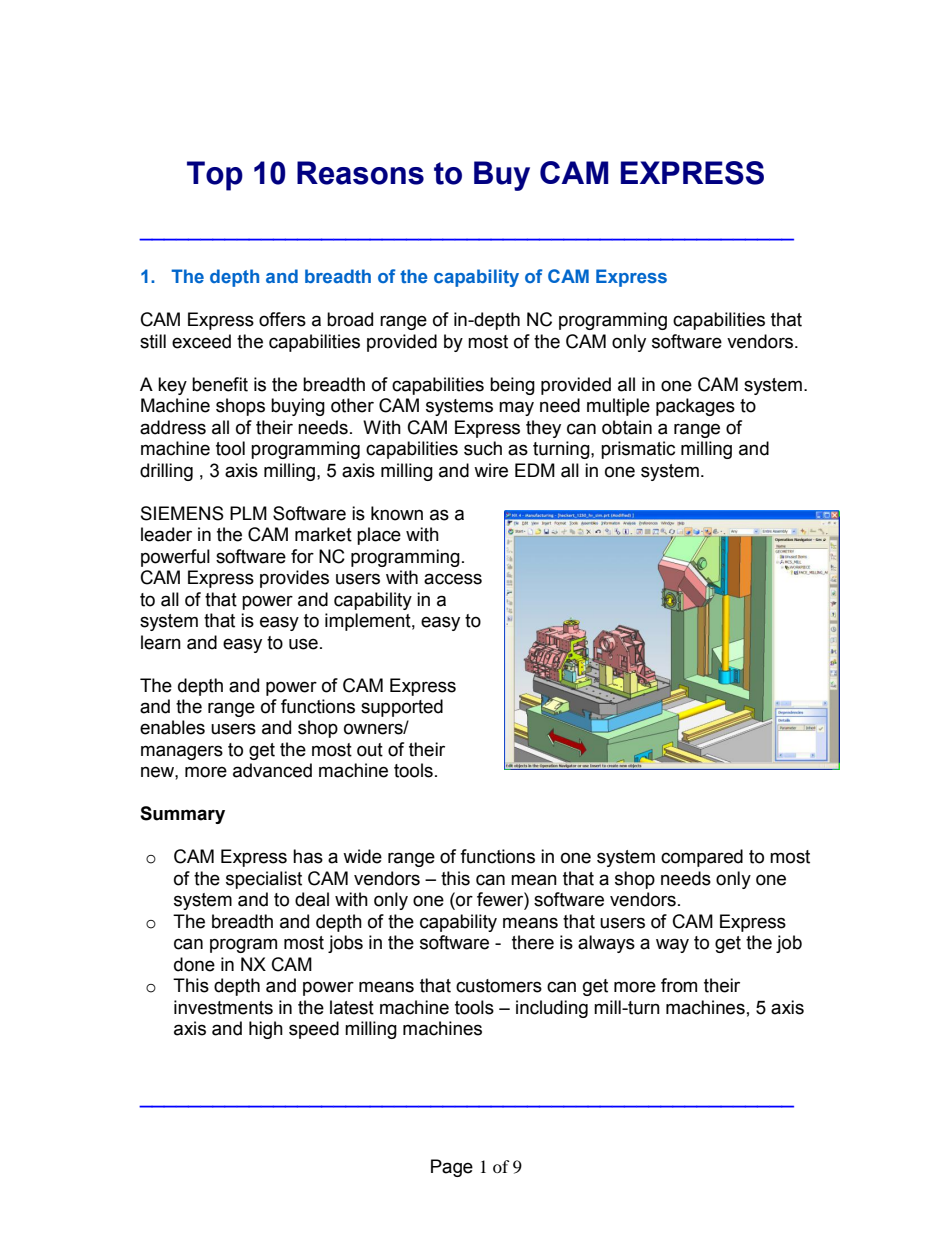 Image resolution: width=952 pixels, height=1233 pixels. Describe the element at coordinates (453, 579) in the screenshot. I see `access` at that location.
